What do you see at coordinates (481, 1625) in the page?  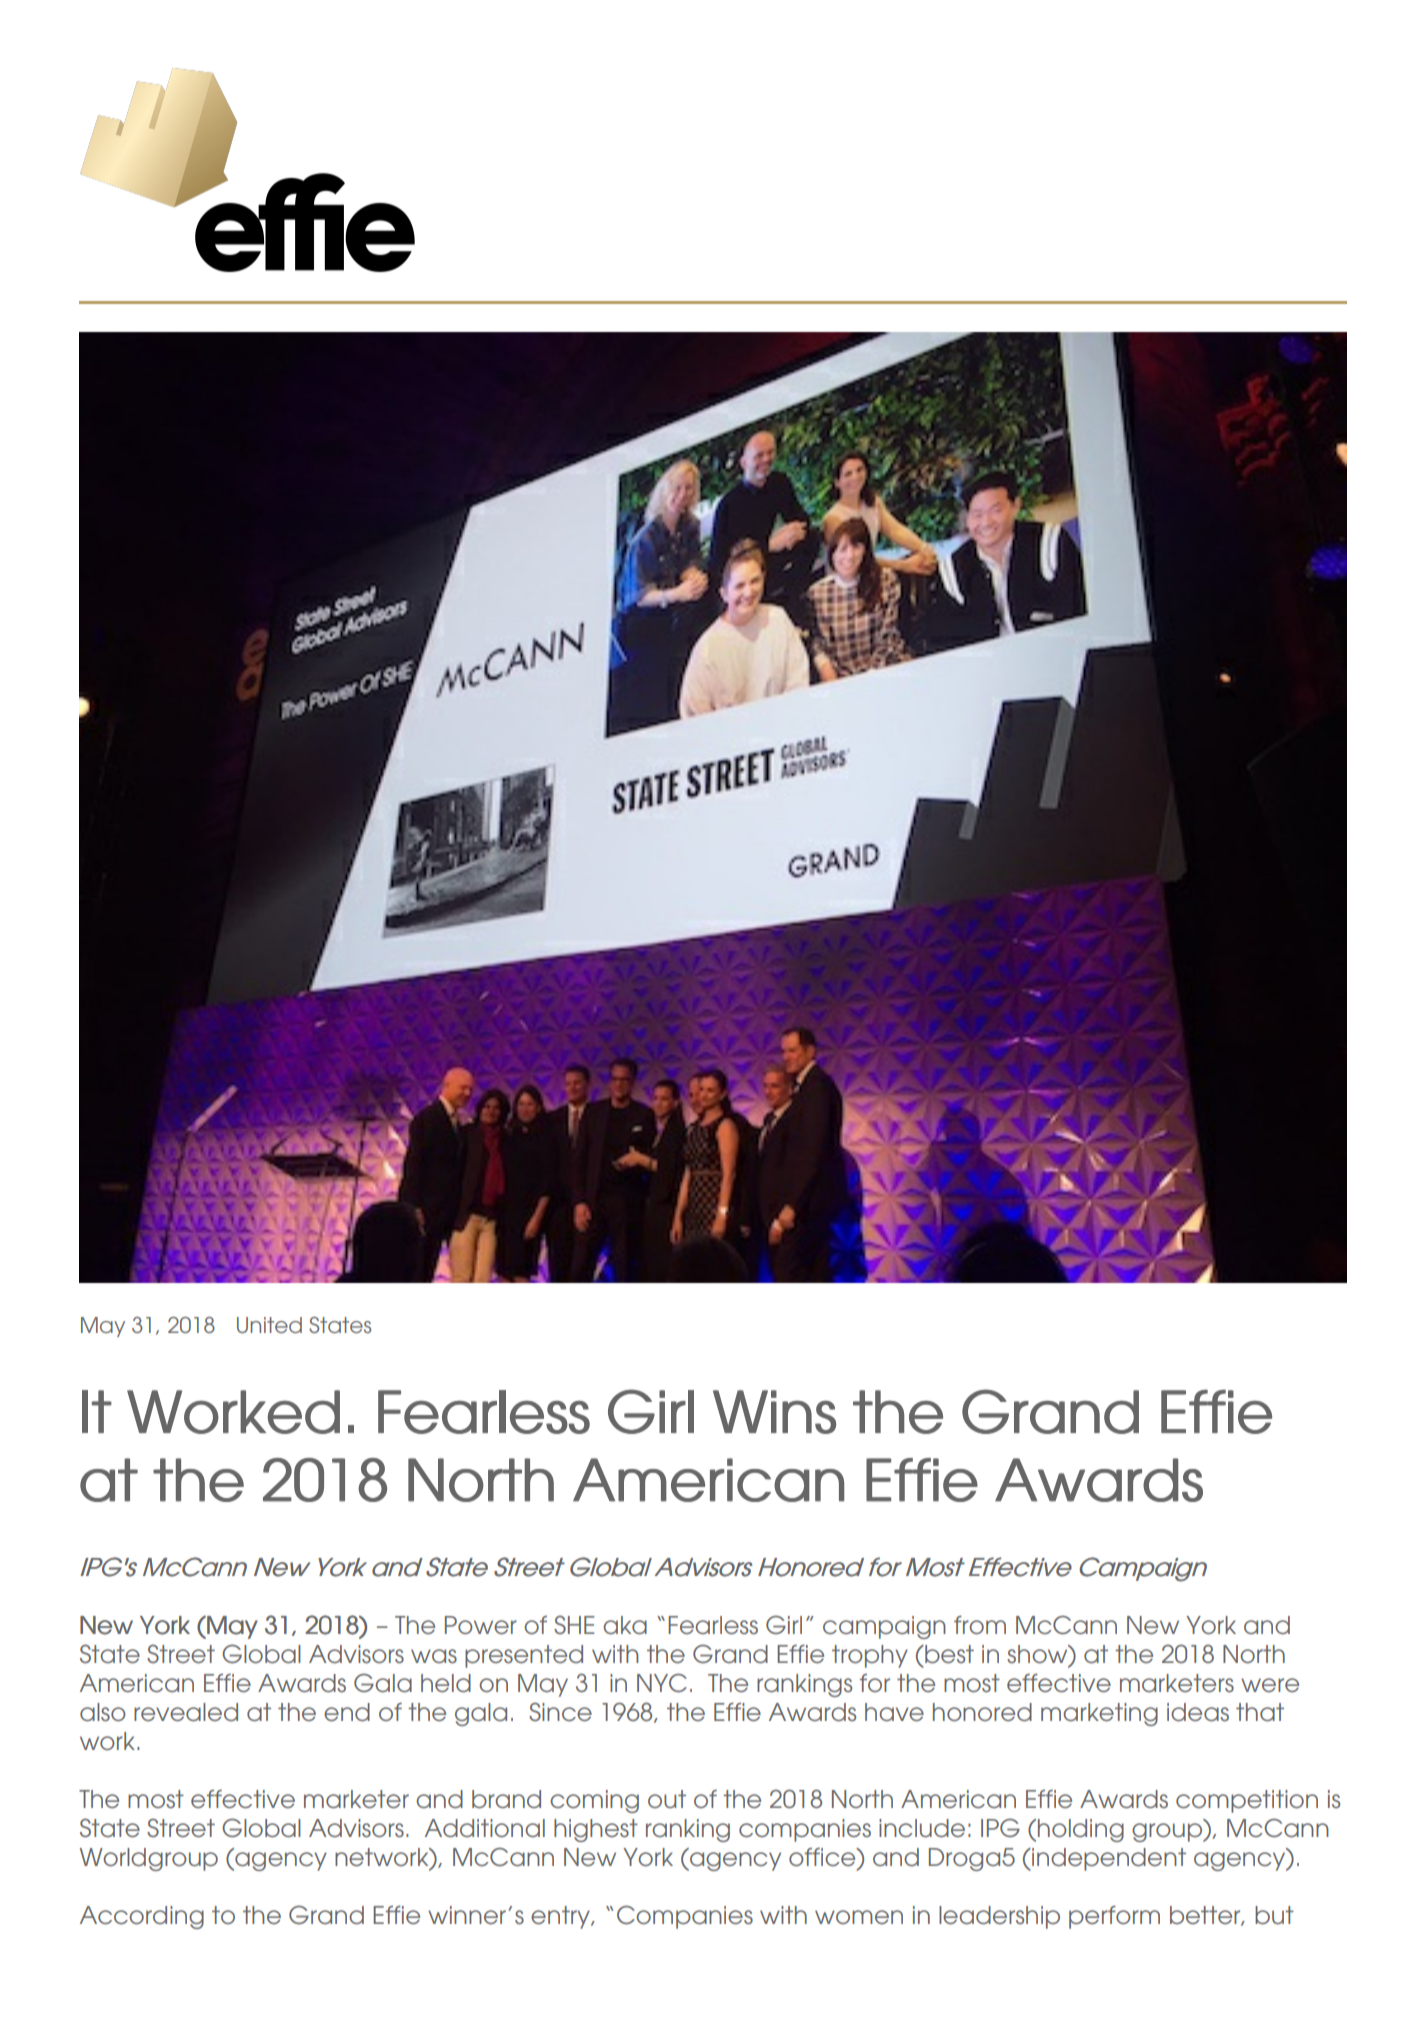 I see `Power` at bounding box center [481, 1625].
